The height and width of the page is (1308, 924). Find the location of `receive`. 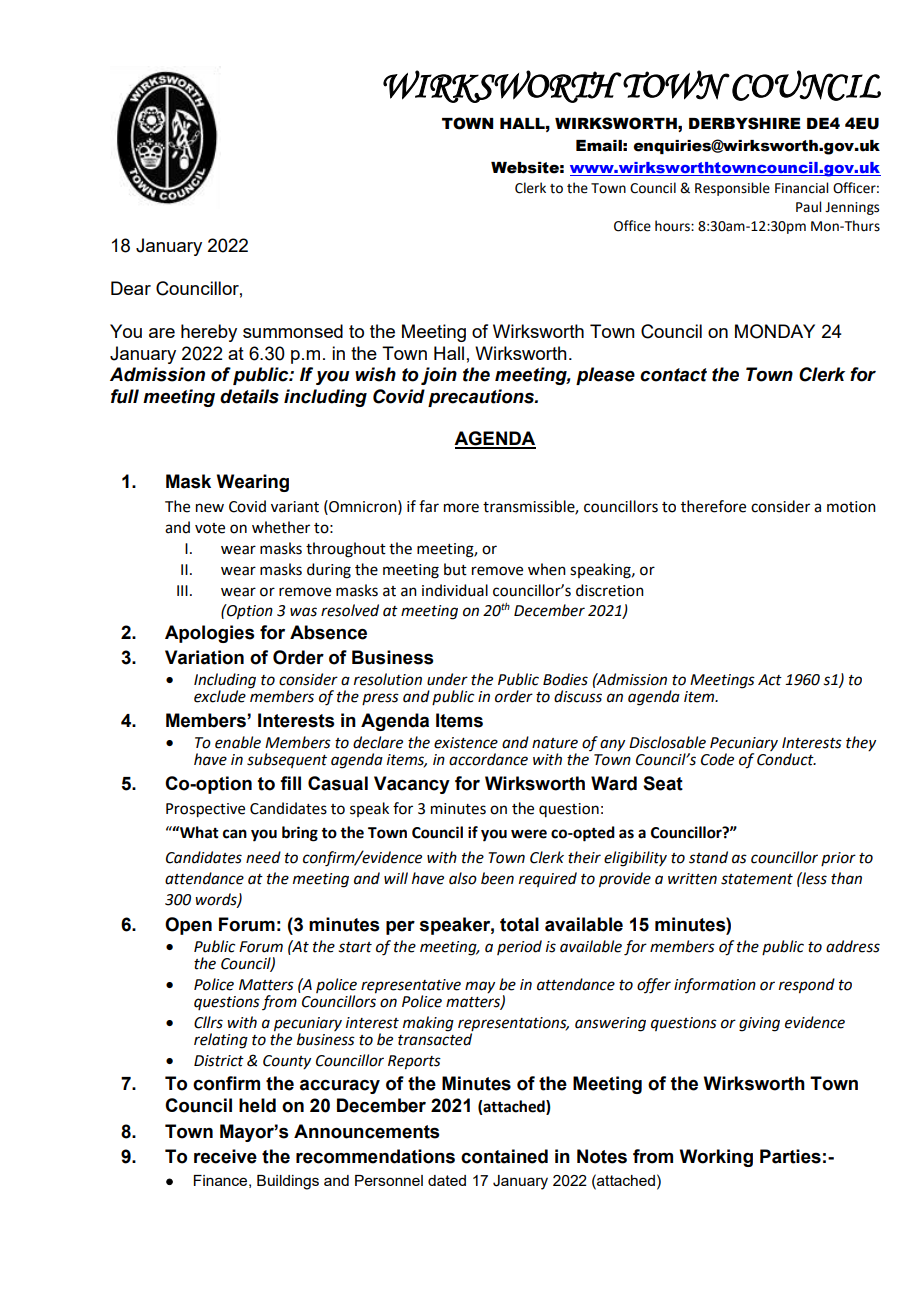

receive is located at coordinates (225, 1156).
